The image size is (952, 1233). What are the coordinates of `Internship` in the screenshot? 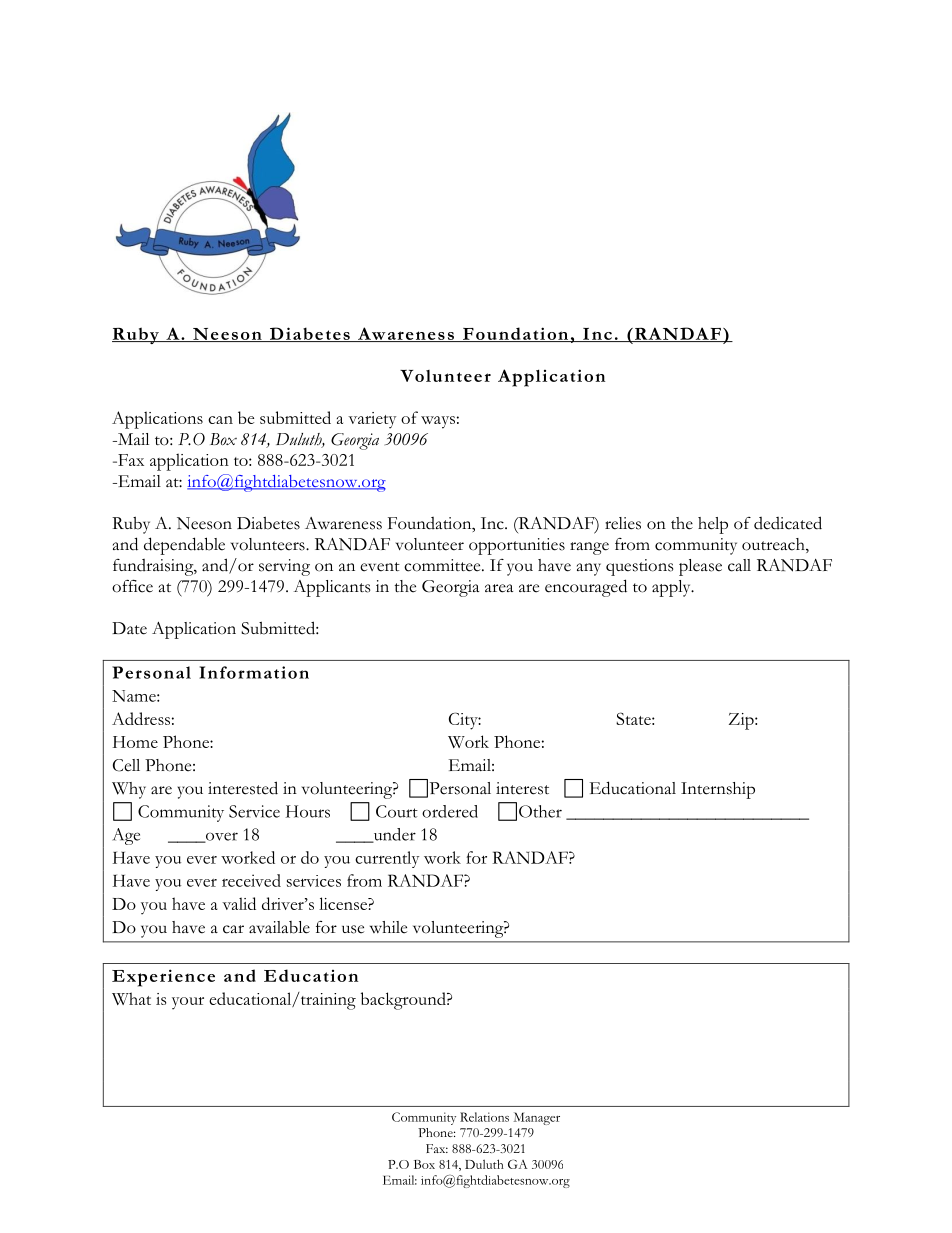 It's located at (718, 790).
